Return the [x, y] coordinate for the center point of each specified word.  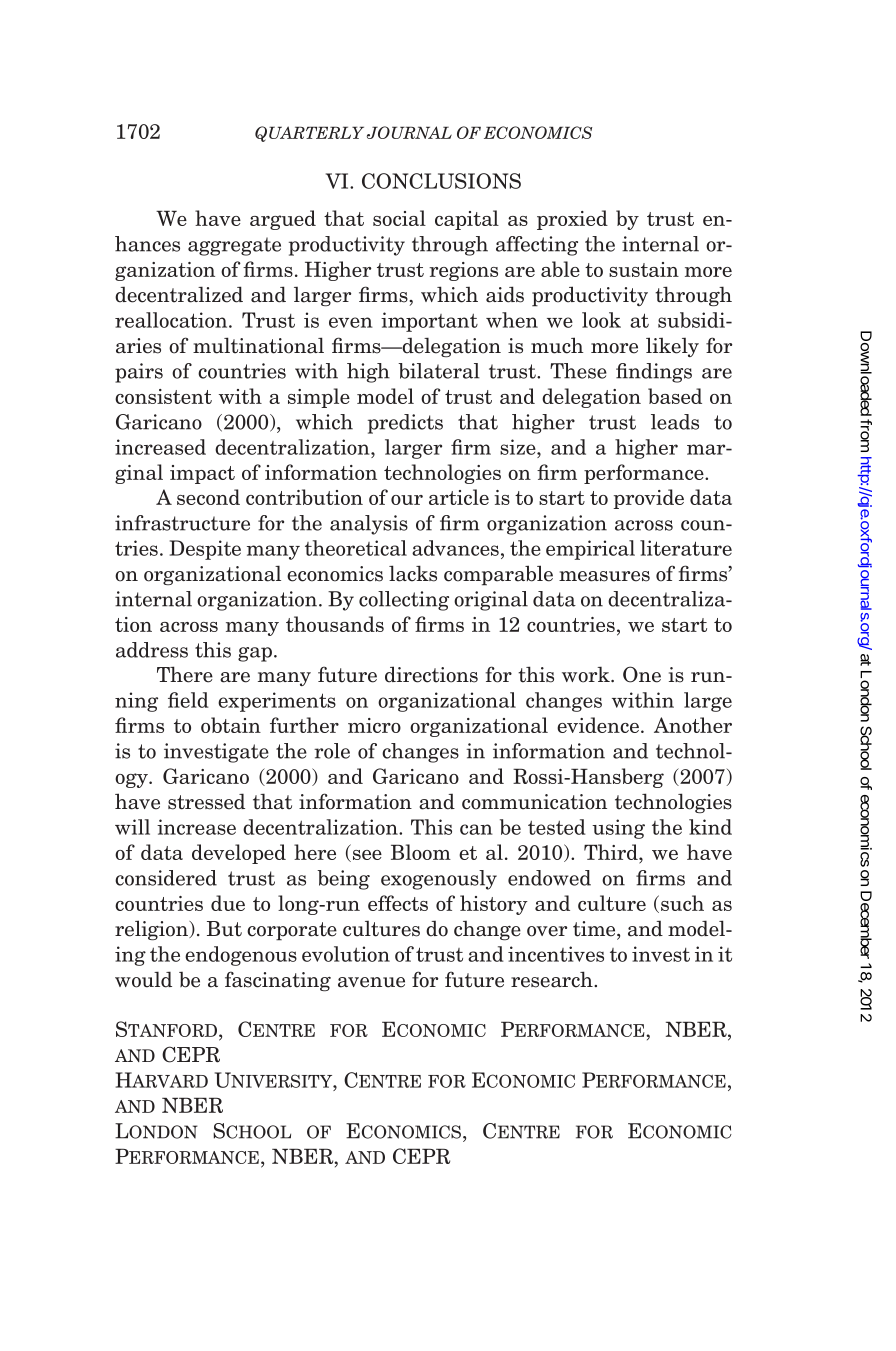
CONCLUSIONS [441, 181]
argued [283, 220]
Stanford [168, 1030]
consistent [163, 396]
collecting [404, 601]
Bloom [421, 852]
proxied [572, 220]
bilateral [439, 371]
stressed [206, 801]
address [152, 650]
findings [654, 373]
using [618, 829]
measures [604, 576]
